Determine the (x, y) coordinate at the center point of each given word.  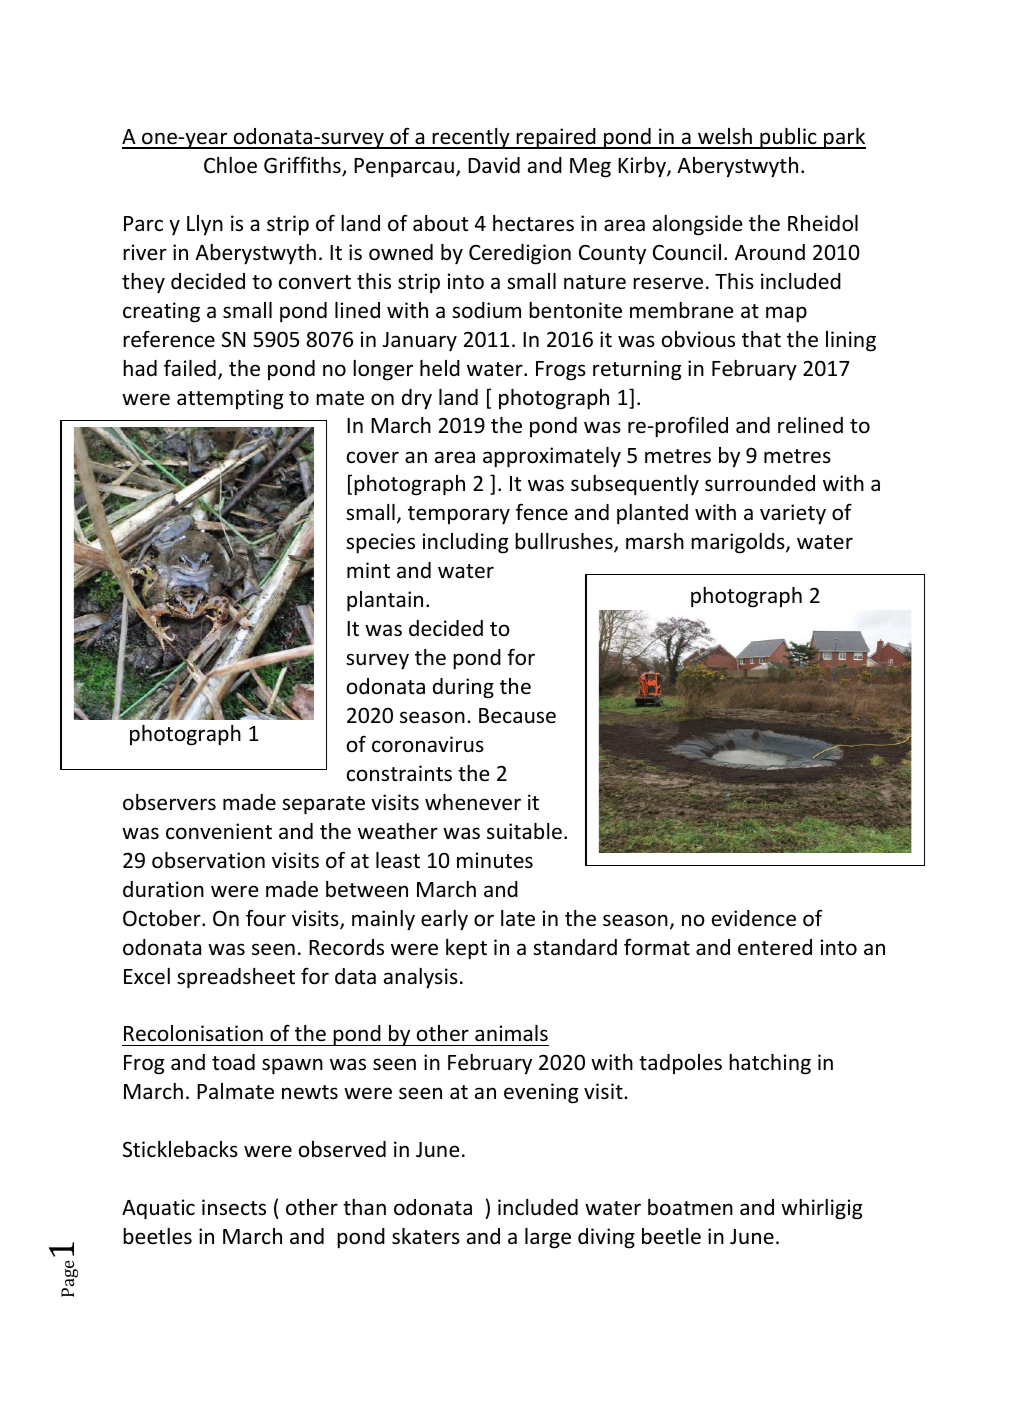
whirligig (822, 1209)
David (494, 165)
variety (793, 514)
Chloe (230, 165)
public (788, 138)
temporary (459, 515)
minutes (495, 860)
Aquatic (158, 1209)
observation (208, 860)
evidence (754, 918)
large (548, 1238)
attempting (230, 399)
